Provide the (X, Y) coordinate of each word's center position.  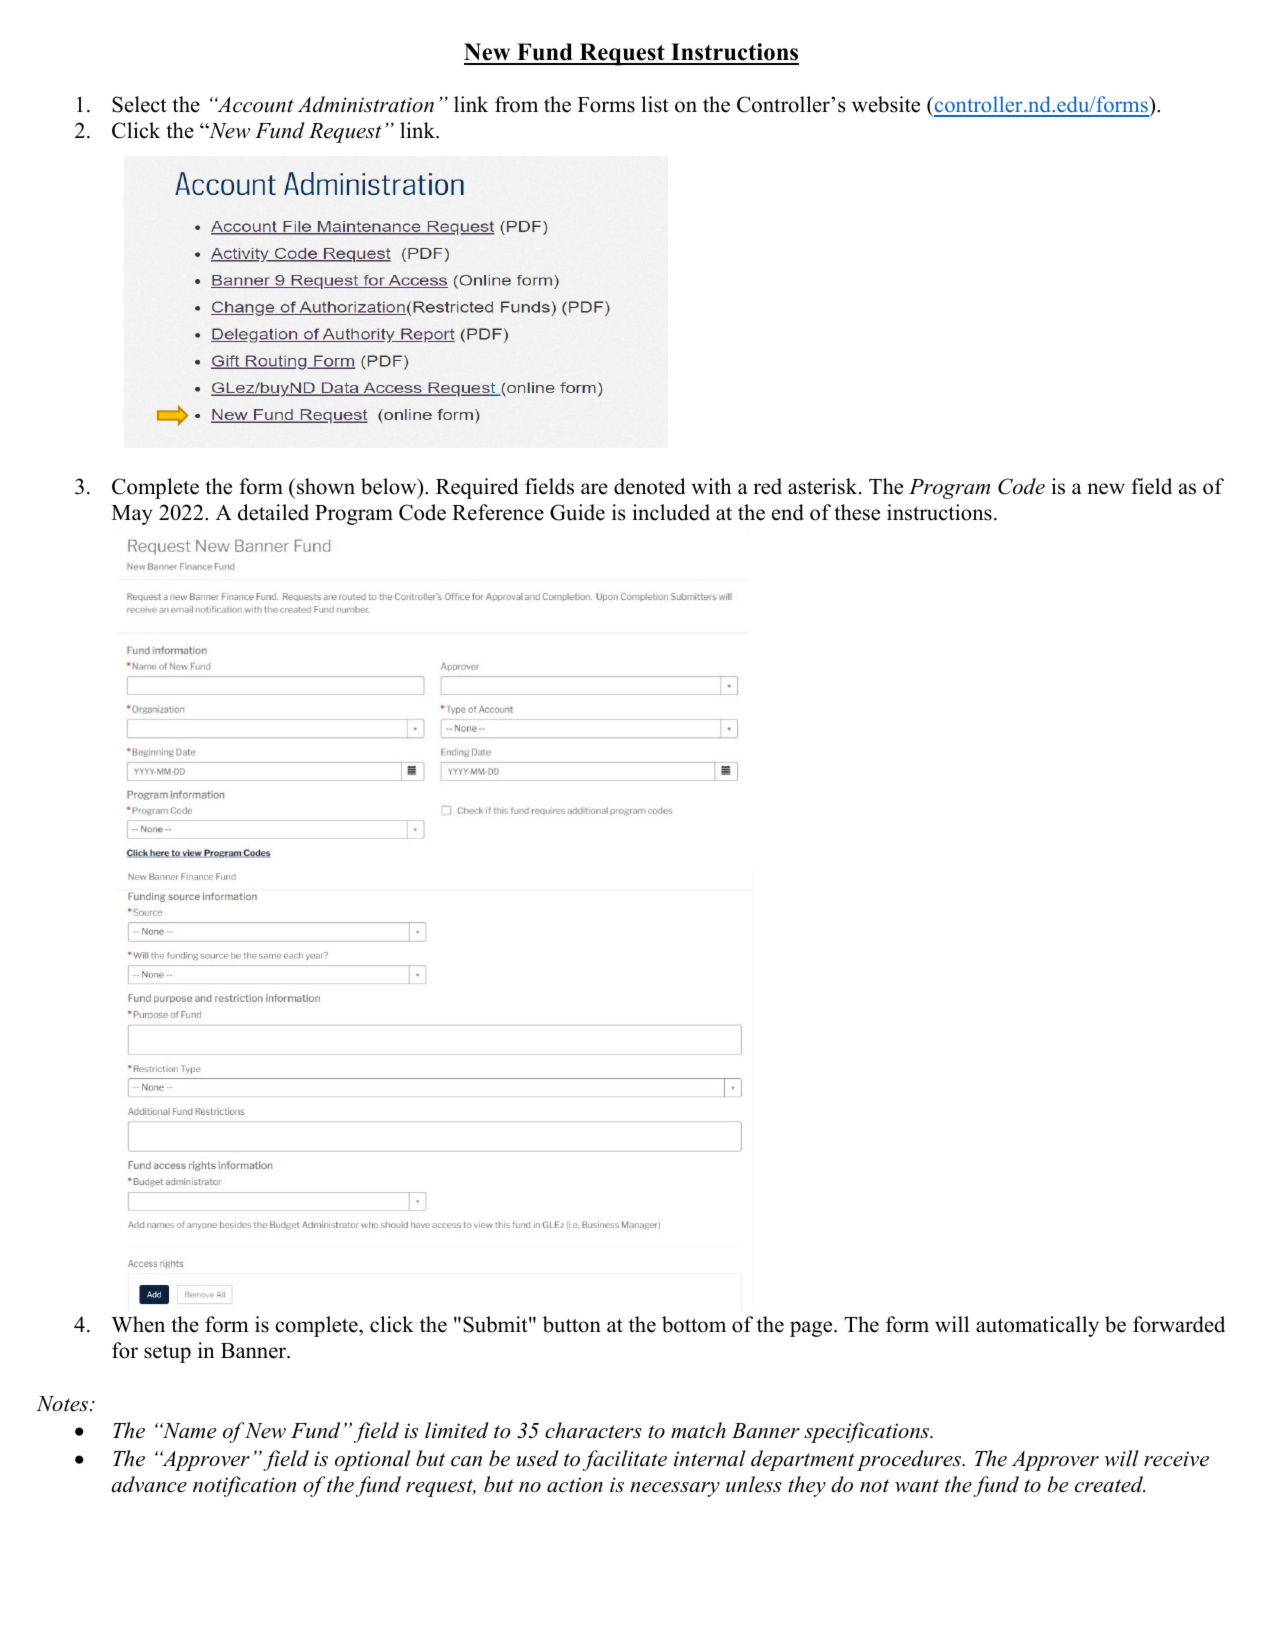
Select (139, 104)
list (655, 104)
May (132, 515)
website (886, 104)
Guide (577, 512)
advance (149, 1484)
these (857, 512)
